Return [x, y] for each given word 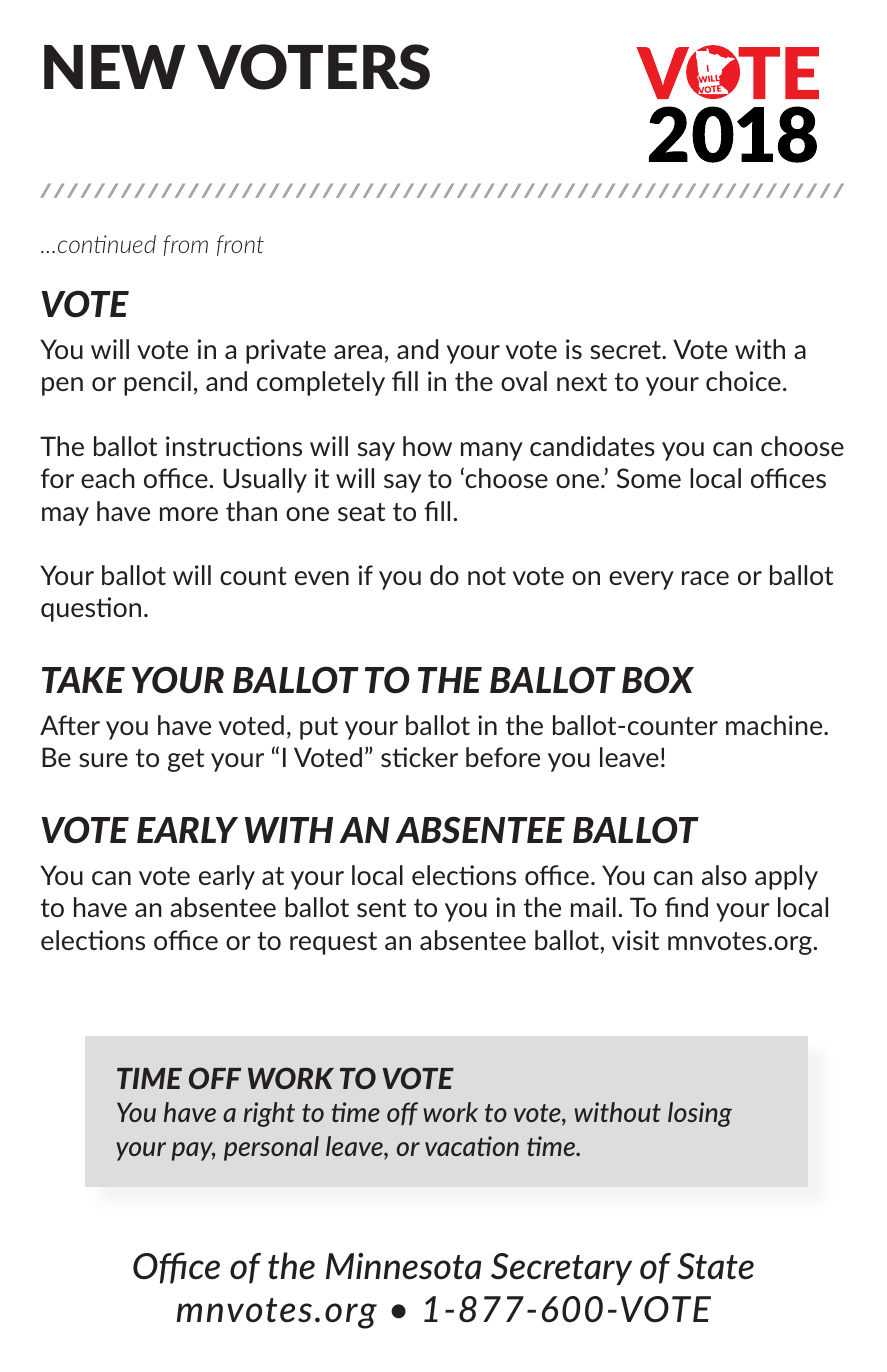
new [114, 67]
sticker [419, 757]
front [240, 245]
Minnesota [403, 1266]
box [658, 680]
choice [743, 381]
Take [83, 680]
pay [193, 1151]
